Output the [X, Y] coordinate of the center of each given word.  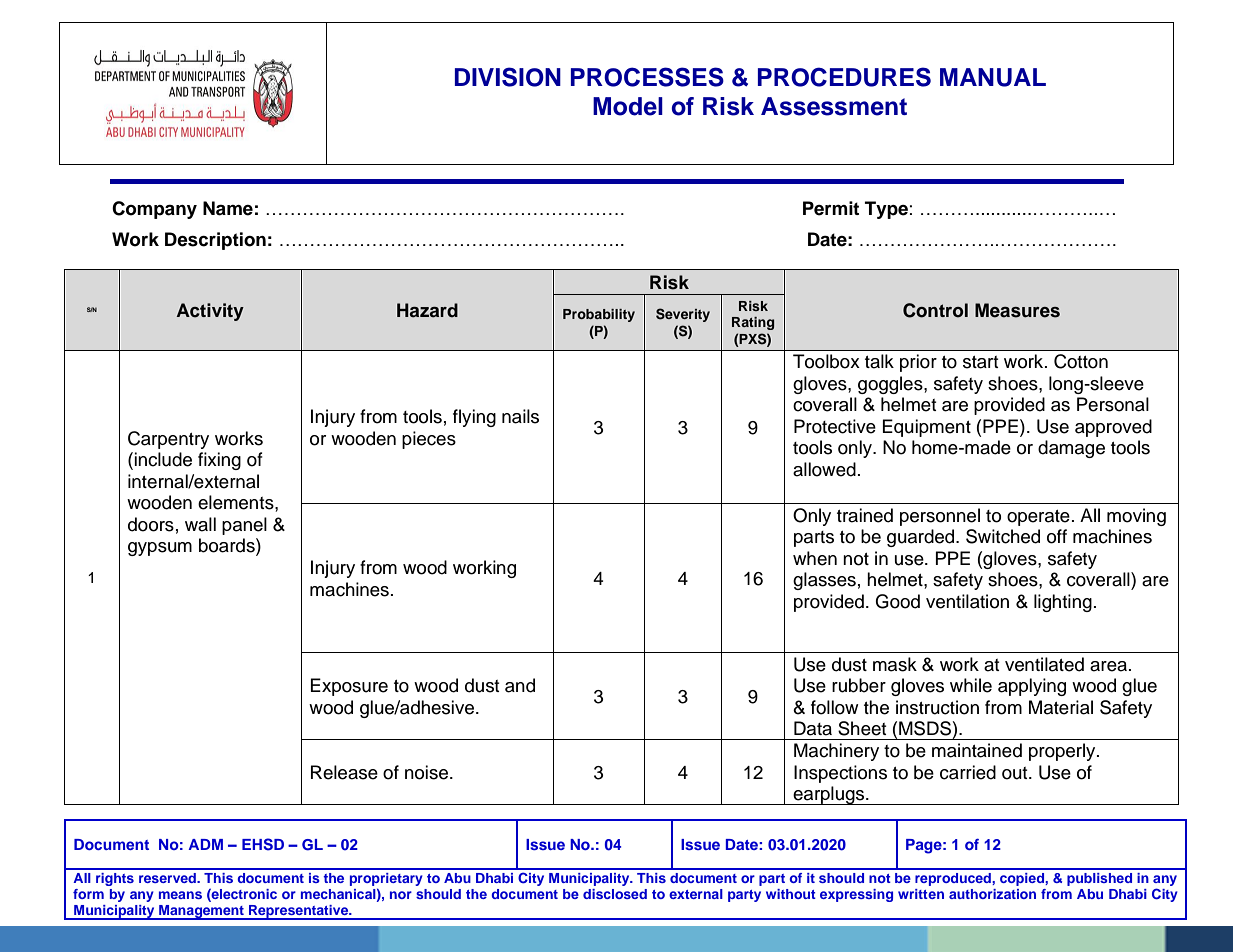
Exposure [349, 687]
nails [520, 416]
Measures [1017, 310]
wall [200, 524]
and [520, 685]
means [180, 895]
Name [228, 208]
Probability [599, 315]
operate [1038, 518]
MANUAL [993, 77]
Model [628, 106]
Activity [210, 312]
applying [1032, 687]
